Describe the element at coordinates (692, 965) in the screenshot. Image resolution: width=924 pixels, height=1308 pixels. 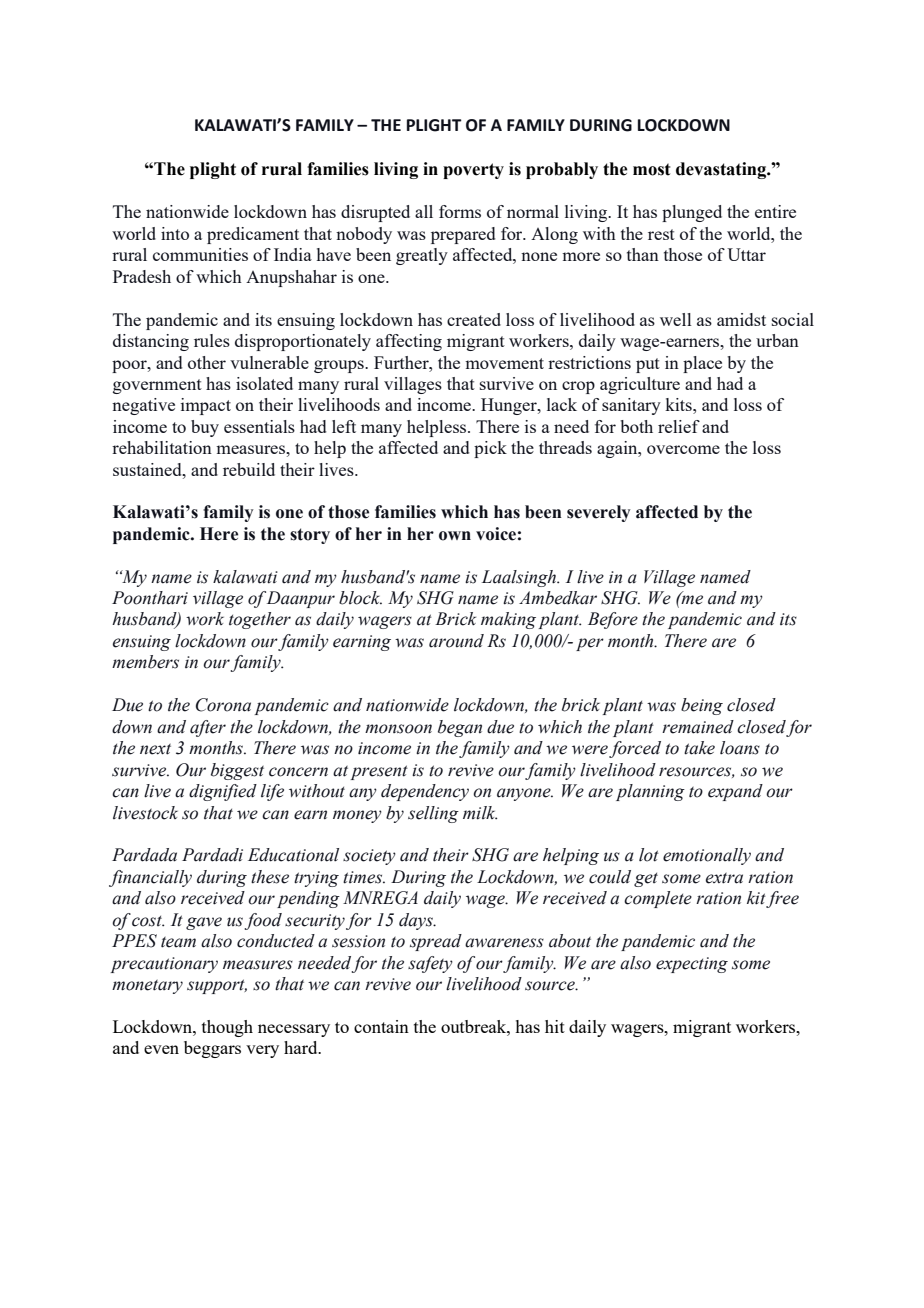
I see `expecting` at that location.
